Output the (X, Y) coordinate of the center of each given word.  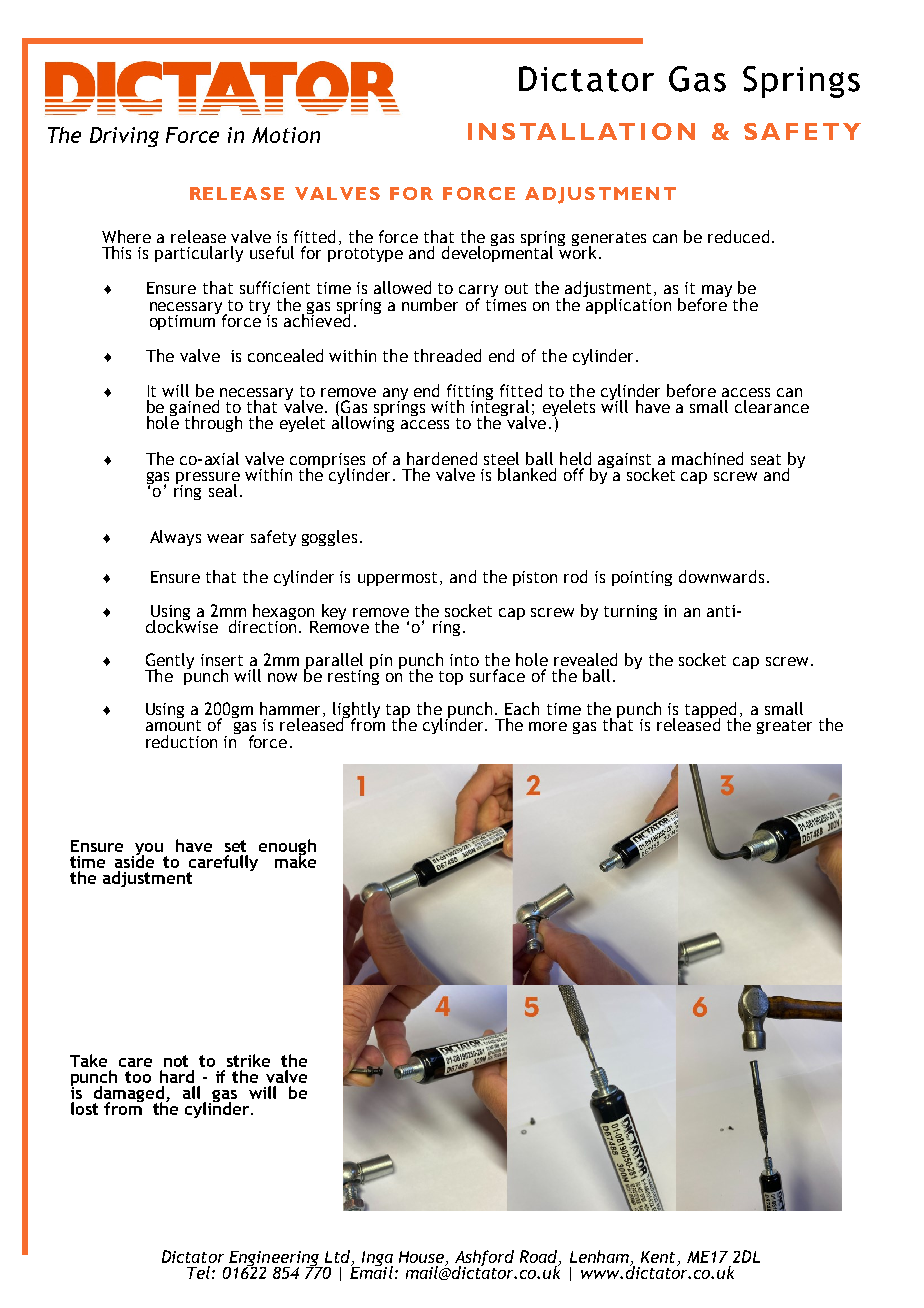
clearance (772, 406)
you (149, 850)
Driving (124, 137)
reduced (738, 236)
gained (194, 409)
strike (248, 1060)
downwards (721, 576)
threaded (447, 355)
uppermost (397, 579)
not (176, 1061)
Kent (659, 1258)
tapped (710, 711)
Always (175, 538)
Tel (198, 1272)
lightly (356, 711)
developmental (497, 253)
